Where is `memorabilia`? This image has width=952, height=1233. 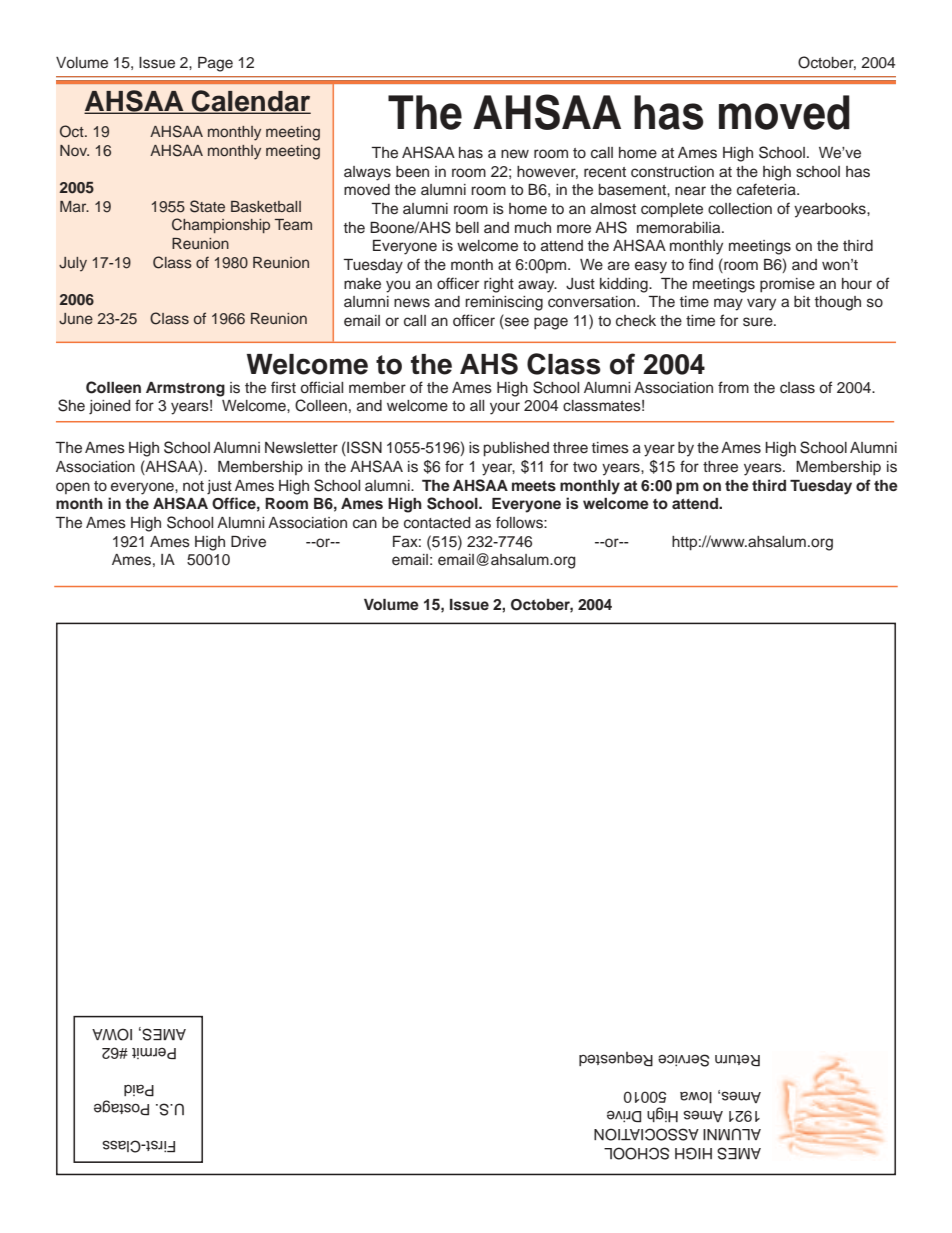
memorabilia is located at coordinates (680, 228).
